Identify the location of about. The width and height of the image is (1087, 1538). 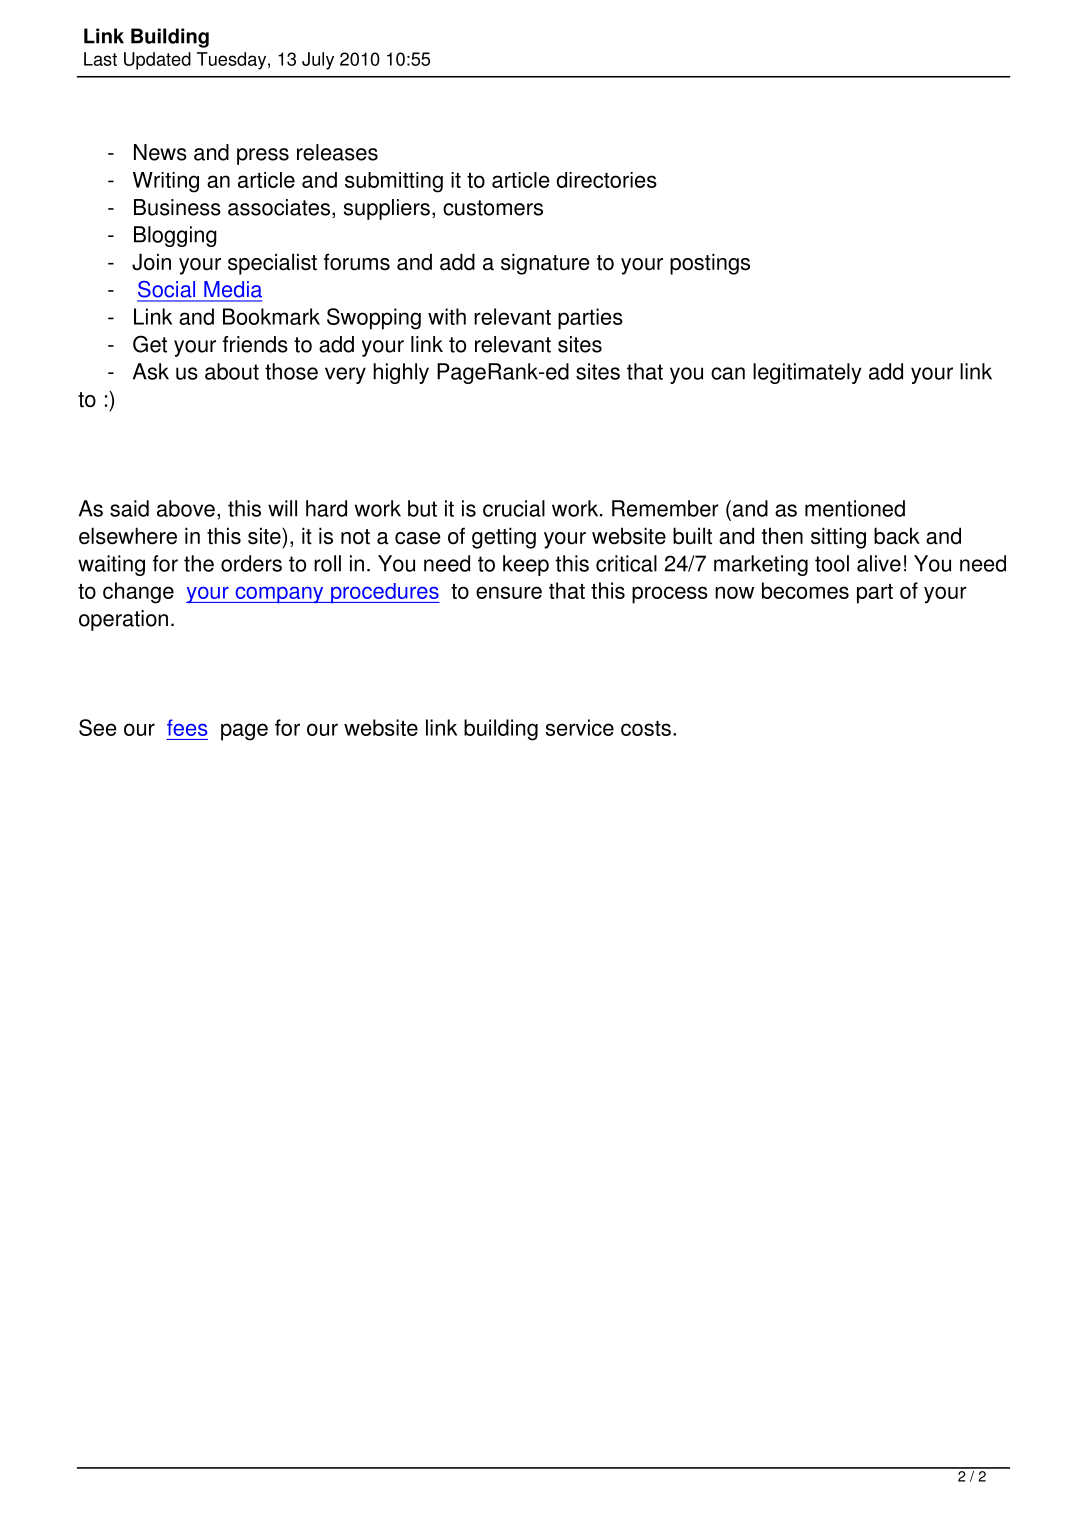
(232, 371).
